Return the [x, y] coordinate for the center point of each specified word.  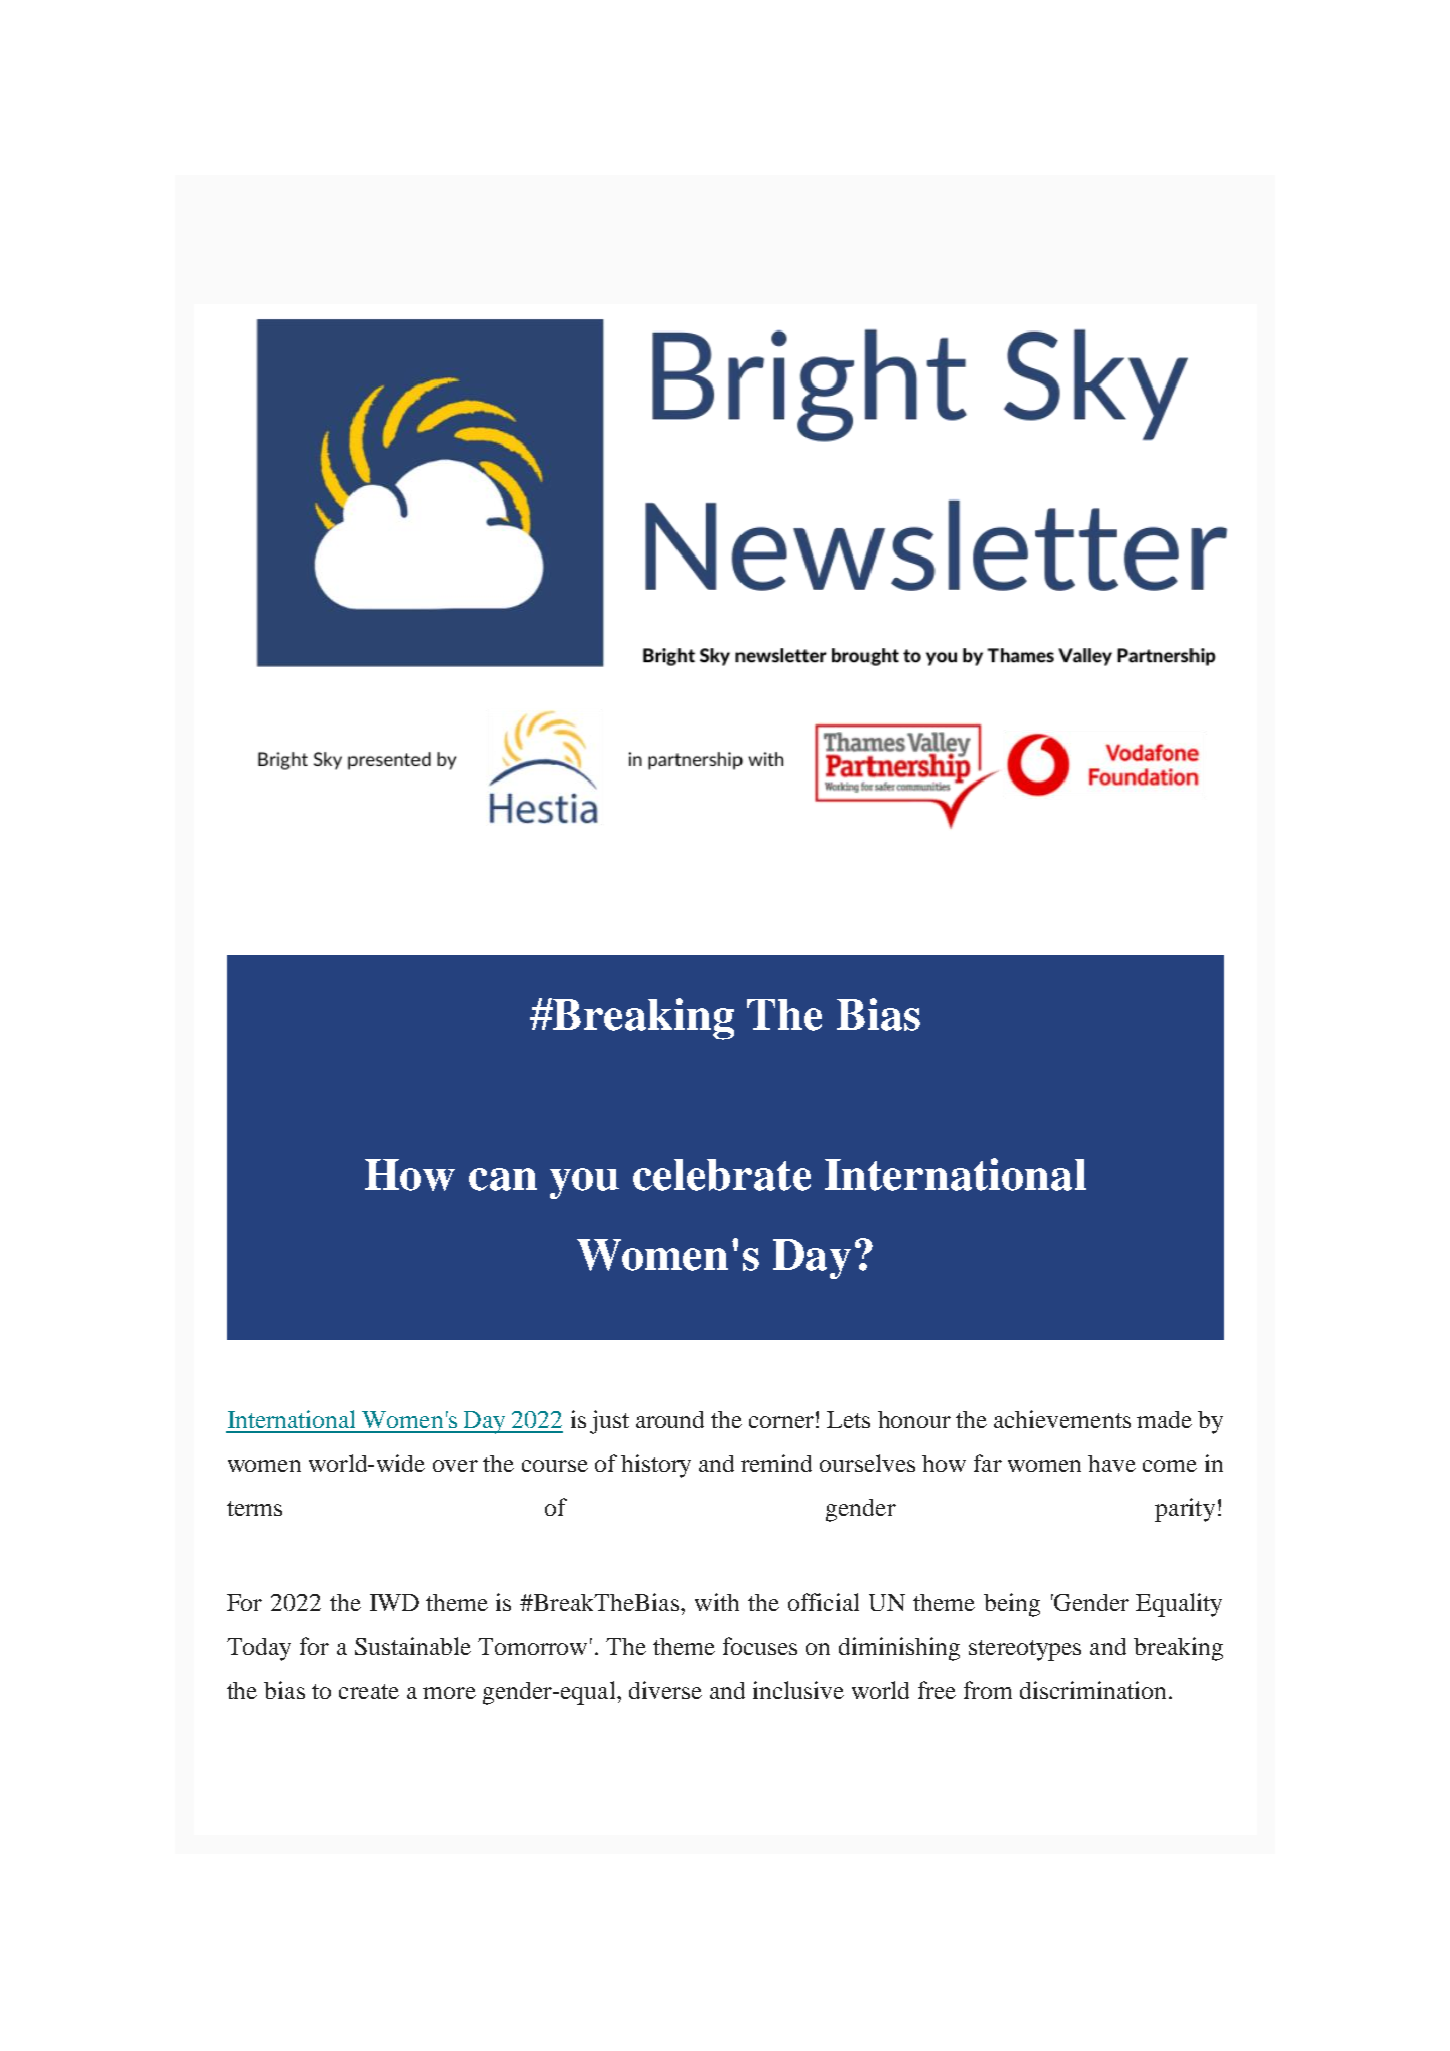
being [1012, 1605]
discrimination [1093, 1690]
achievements [1062, 1419]
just [609, 1422]
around [670, 1419]
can [503, 1179]
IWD [394, 1602]
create [369, 1691]
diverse [665, 1690]
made [1164, 1419]
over [455, 1466]
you [584, 1183]
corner [781, 1422]
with [717, 1602]
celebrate [722, 1175]
